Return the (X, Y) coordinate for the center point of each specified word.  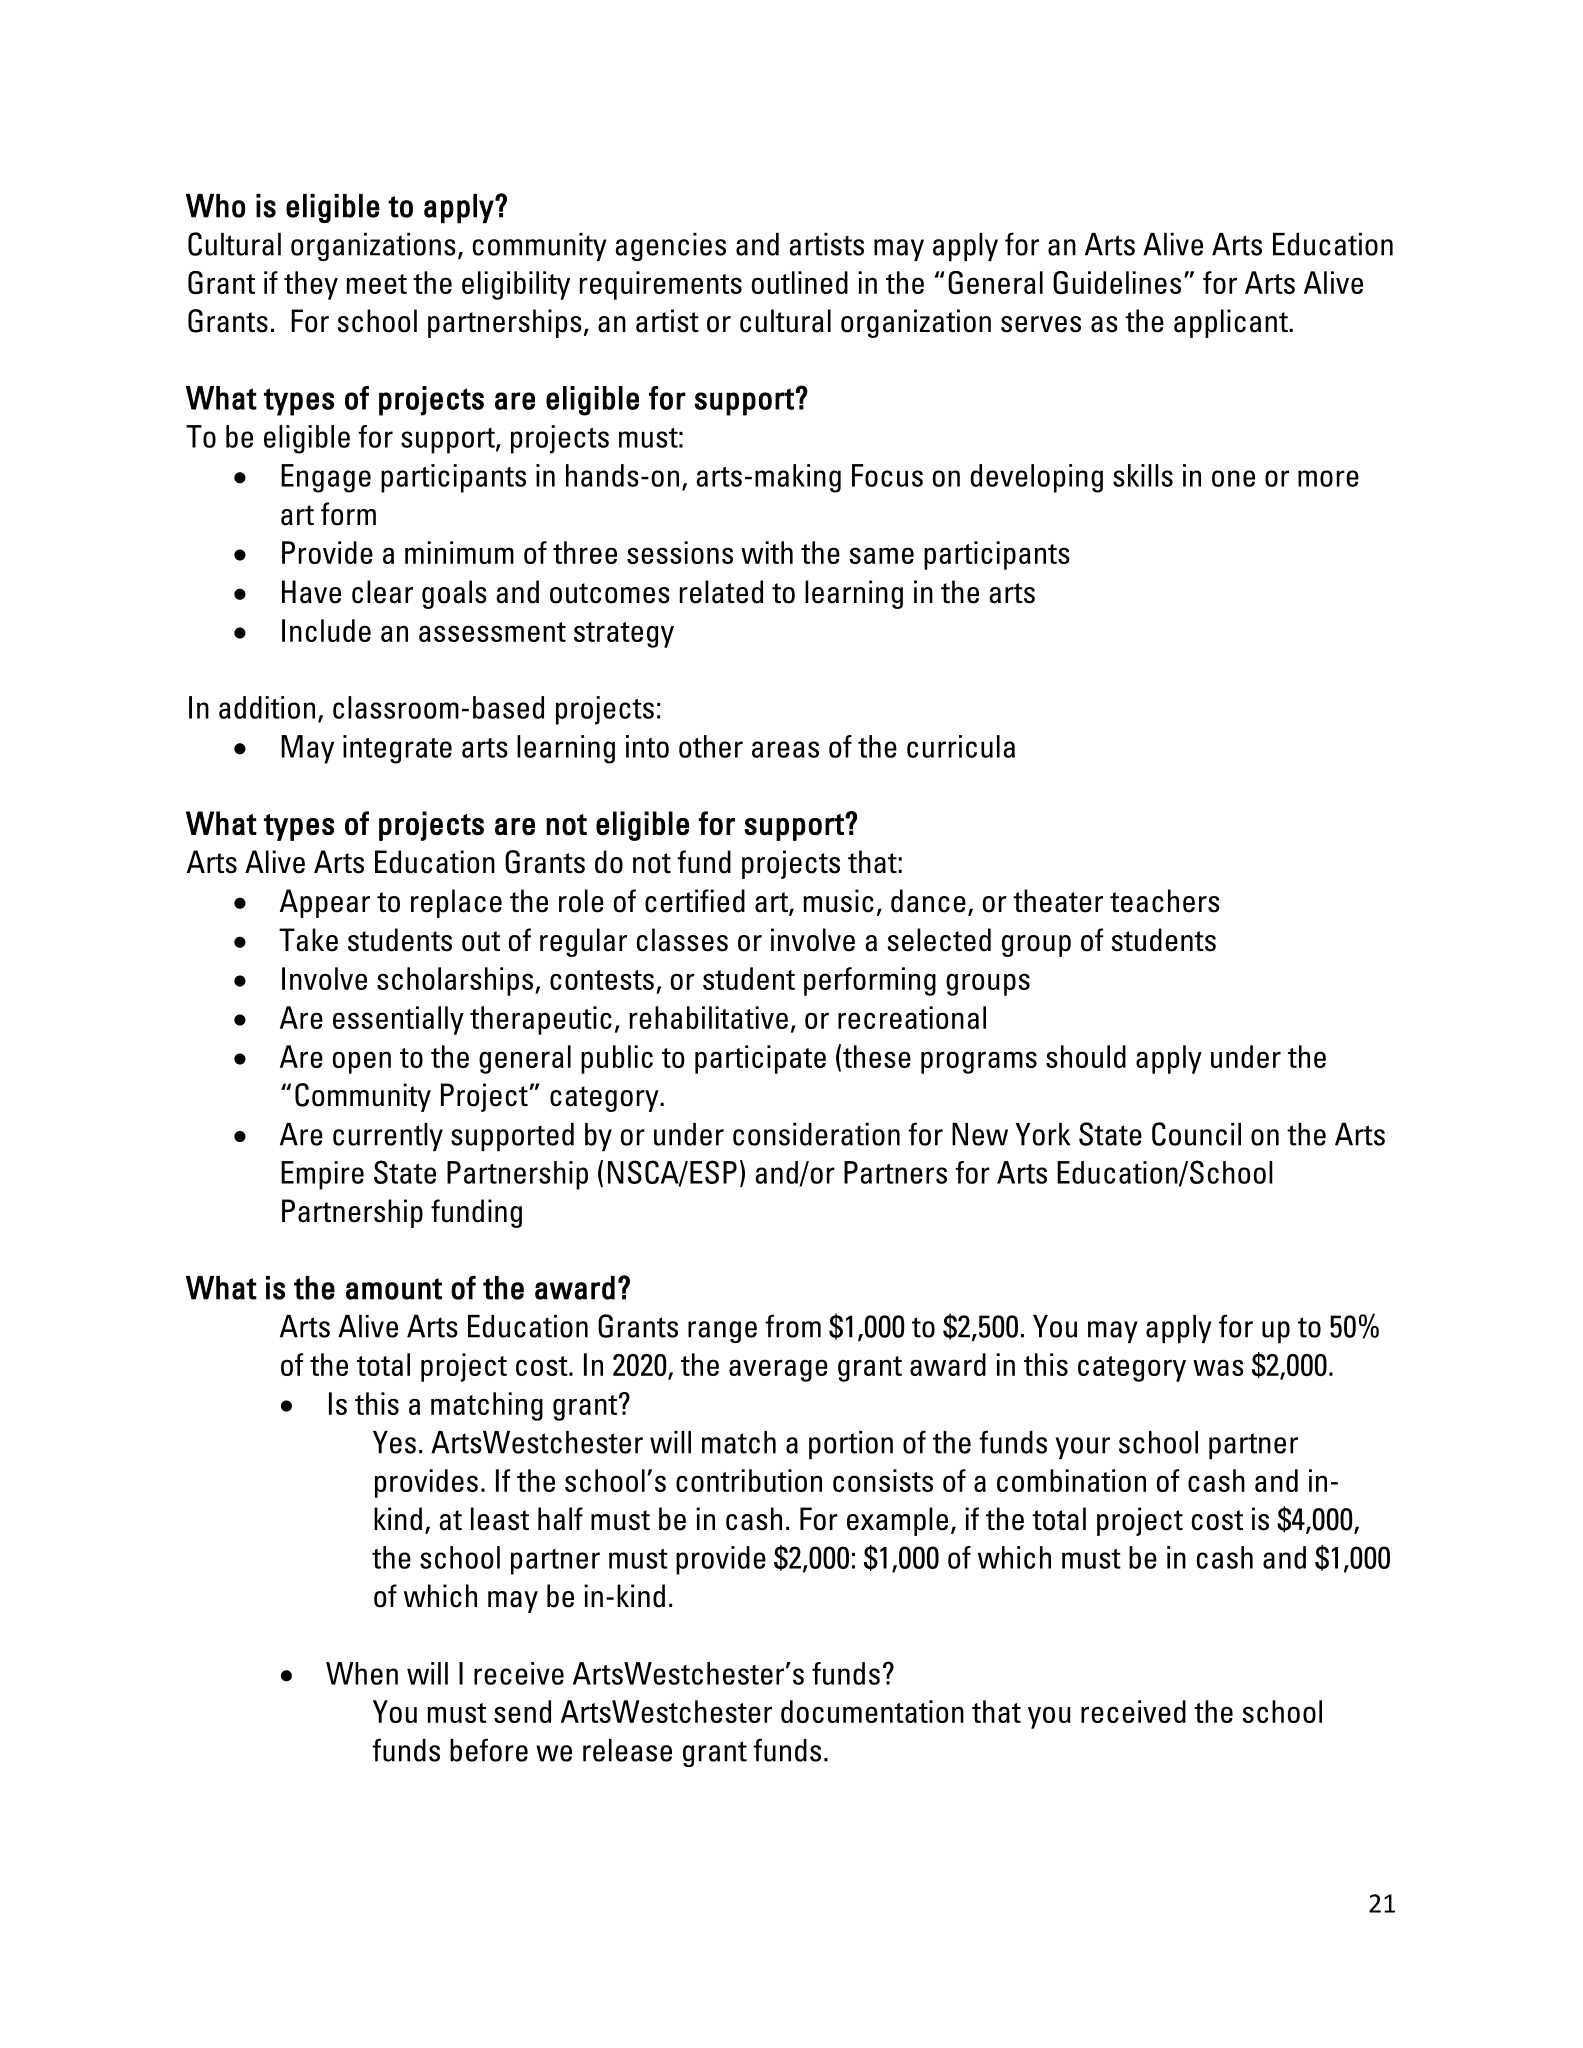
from (793, 1326)
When (362, 1673)
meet (376, 284)
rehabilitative (709, 1017)
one (1233, 478)
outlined (800, 282)
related (721, 592)
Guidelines (1117, 282)
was (1218, 1367)
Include (326, 630)
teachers (1165, 901)
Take (308, 940)
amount (394, 1289)
